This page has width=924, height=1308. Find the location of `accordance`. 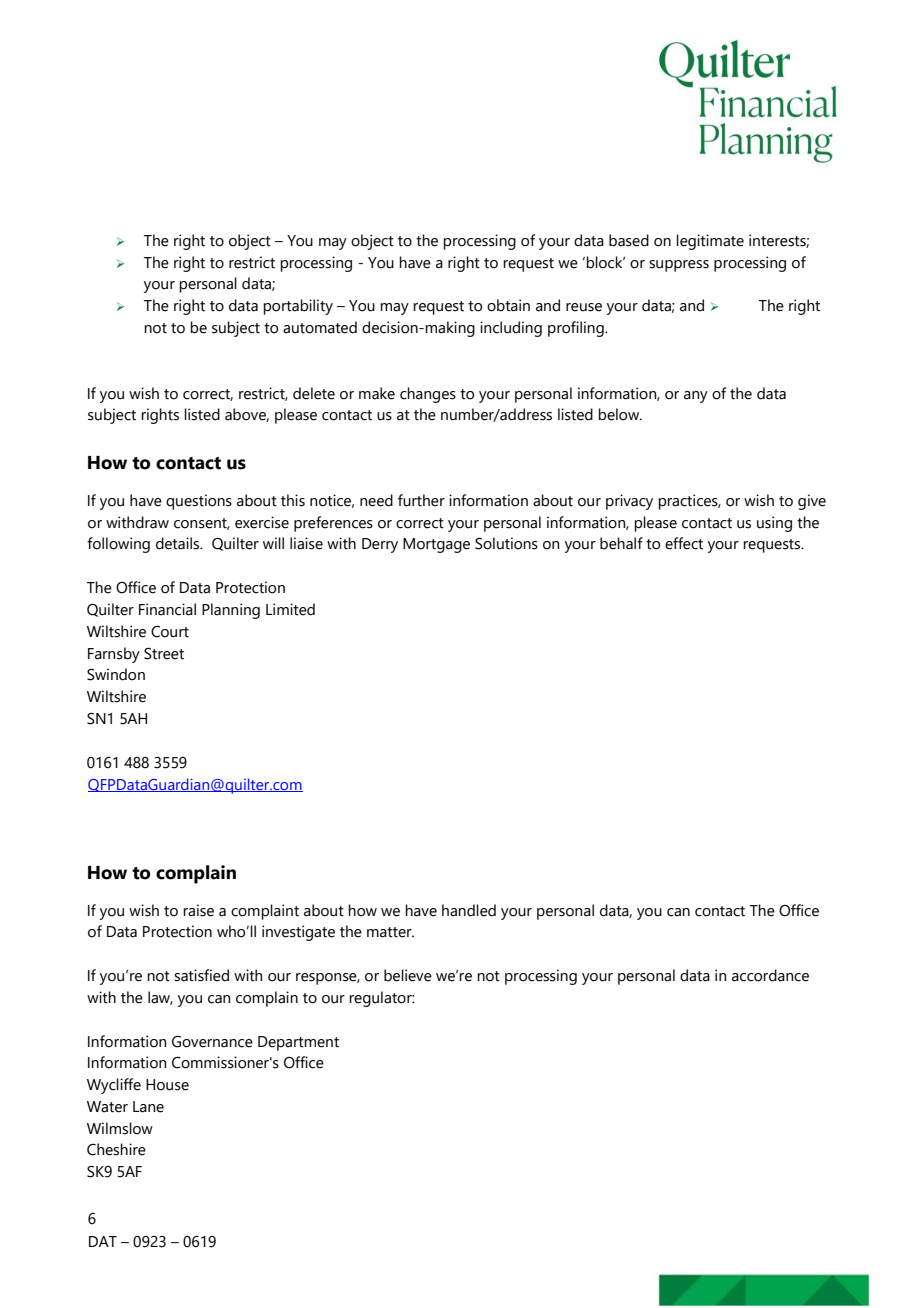

accordance is located at coordinates (770, 975).
